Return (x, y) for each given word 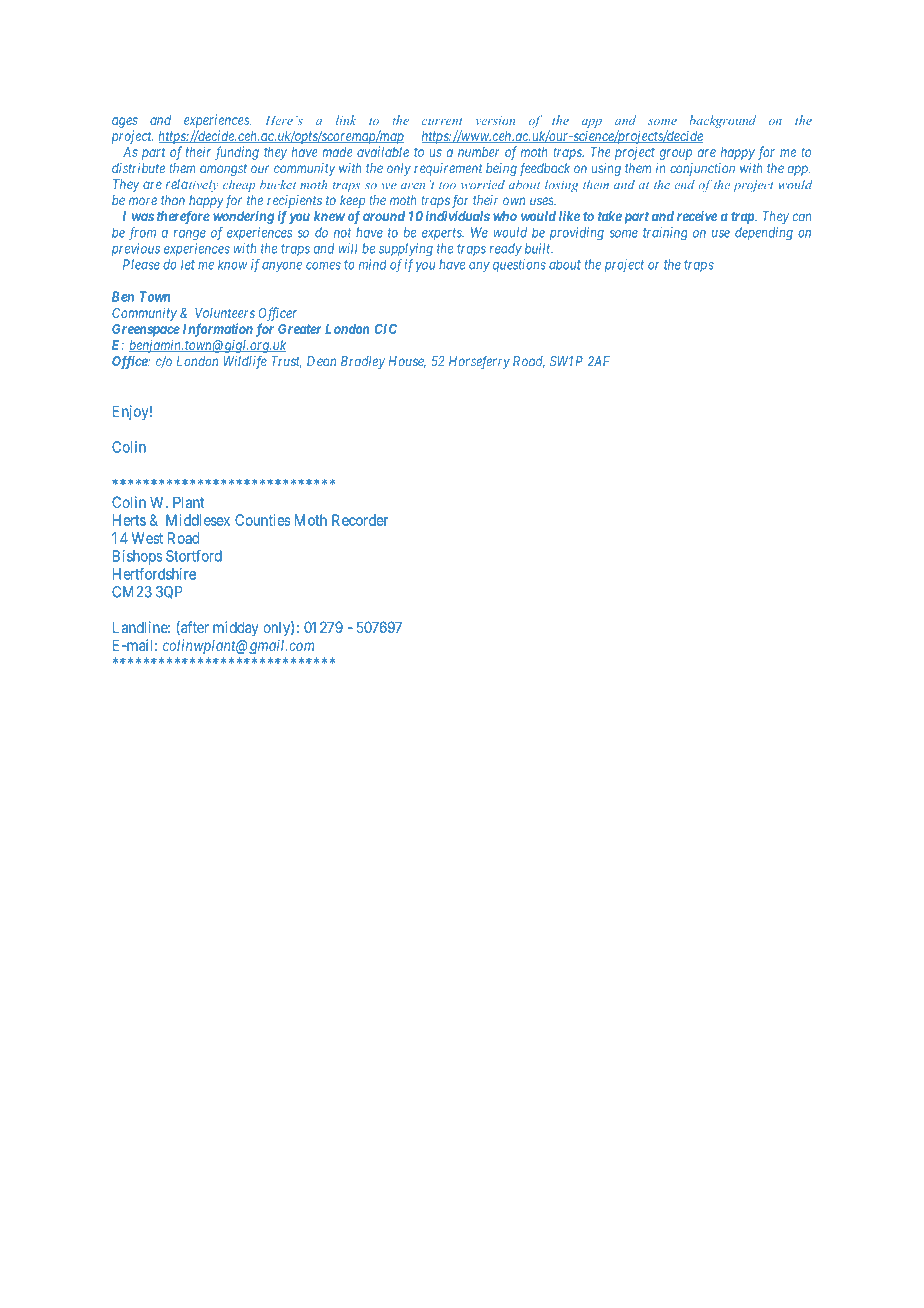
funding (237, 153)
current (442, 121)
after (194, 628)
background (722, 121)
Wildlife (245, 362)
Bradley (363, 362)
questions (519, 265)
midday (236, 628)
